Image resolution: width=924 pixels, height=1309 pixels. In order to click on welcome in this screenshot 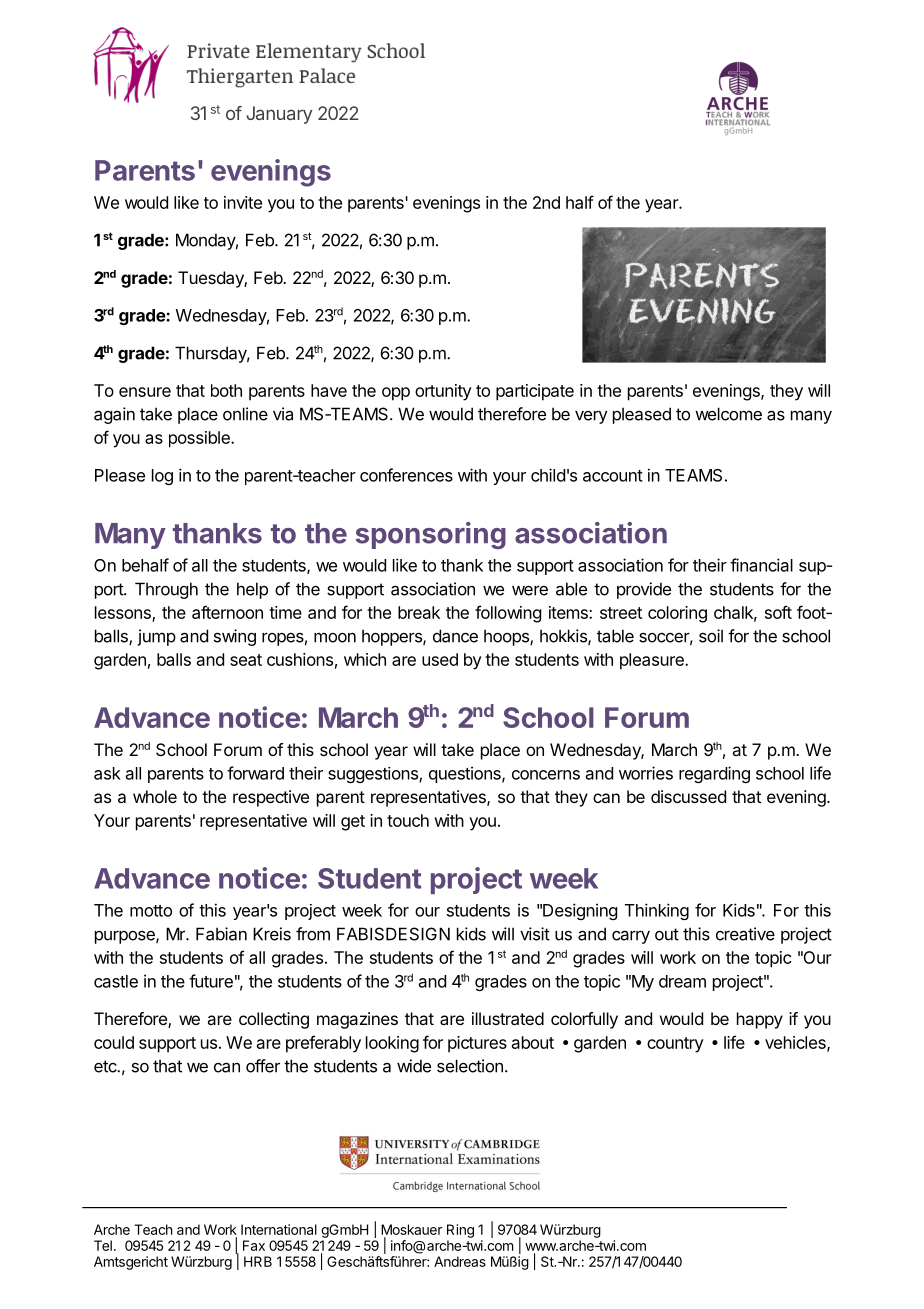, I will do `click(728, 414)`.
